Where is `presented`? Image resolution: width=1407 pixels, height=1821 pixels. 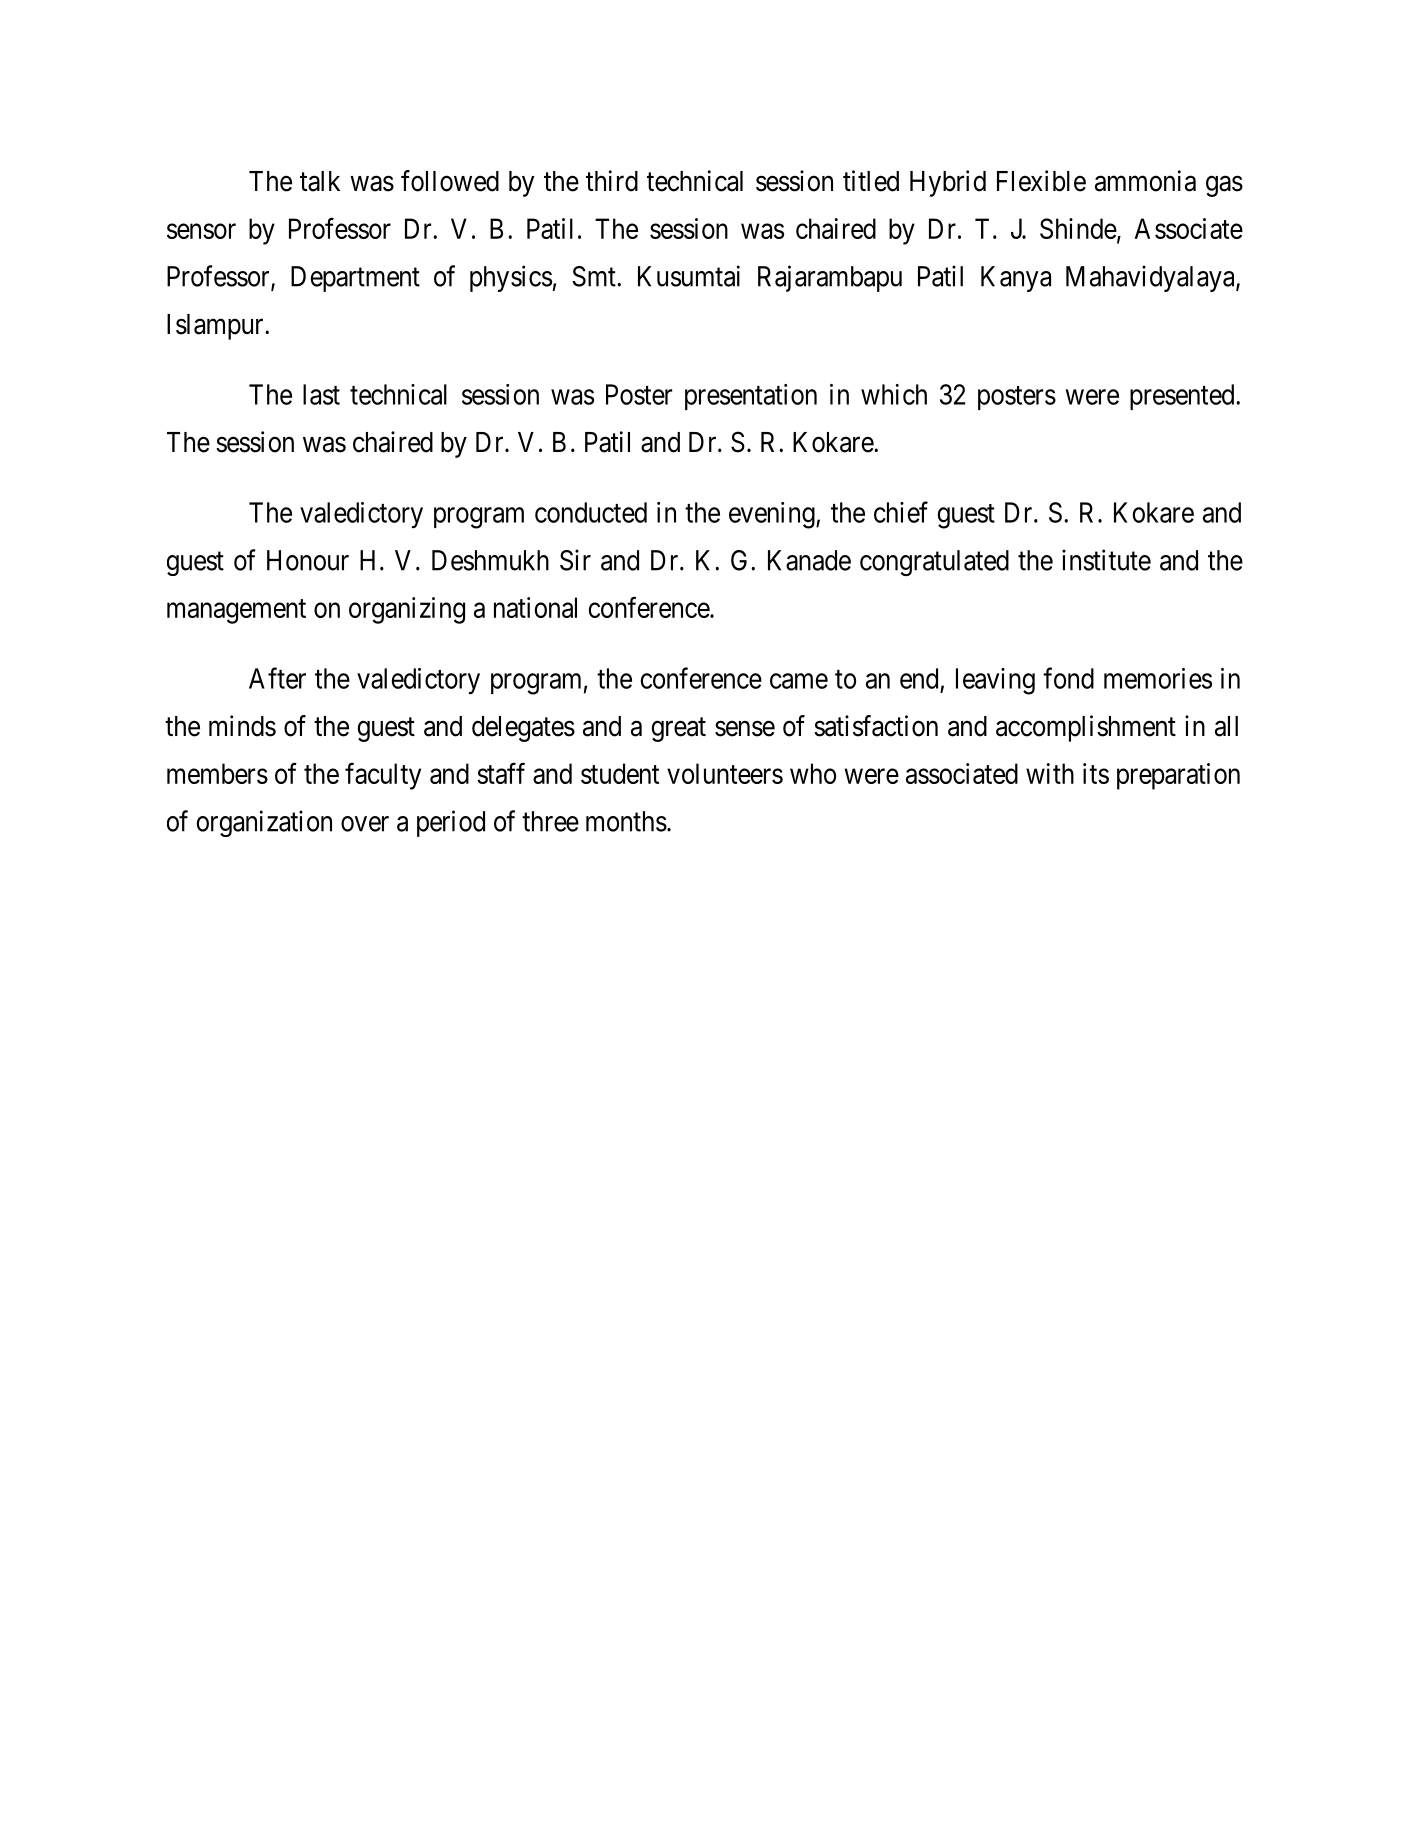
presented is located at coordinates (1183, 397).
